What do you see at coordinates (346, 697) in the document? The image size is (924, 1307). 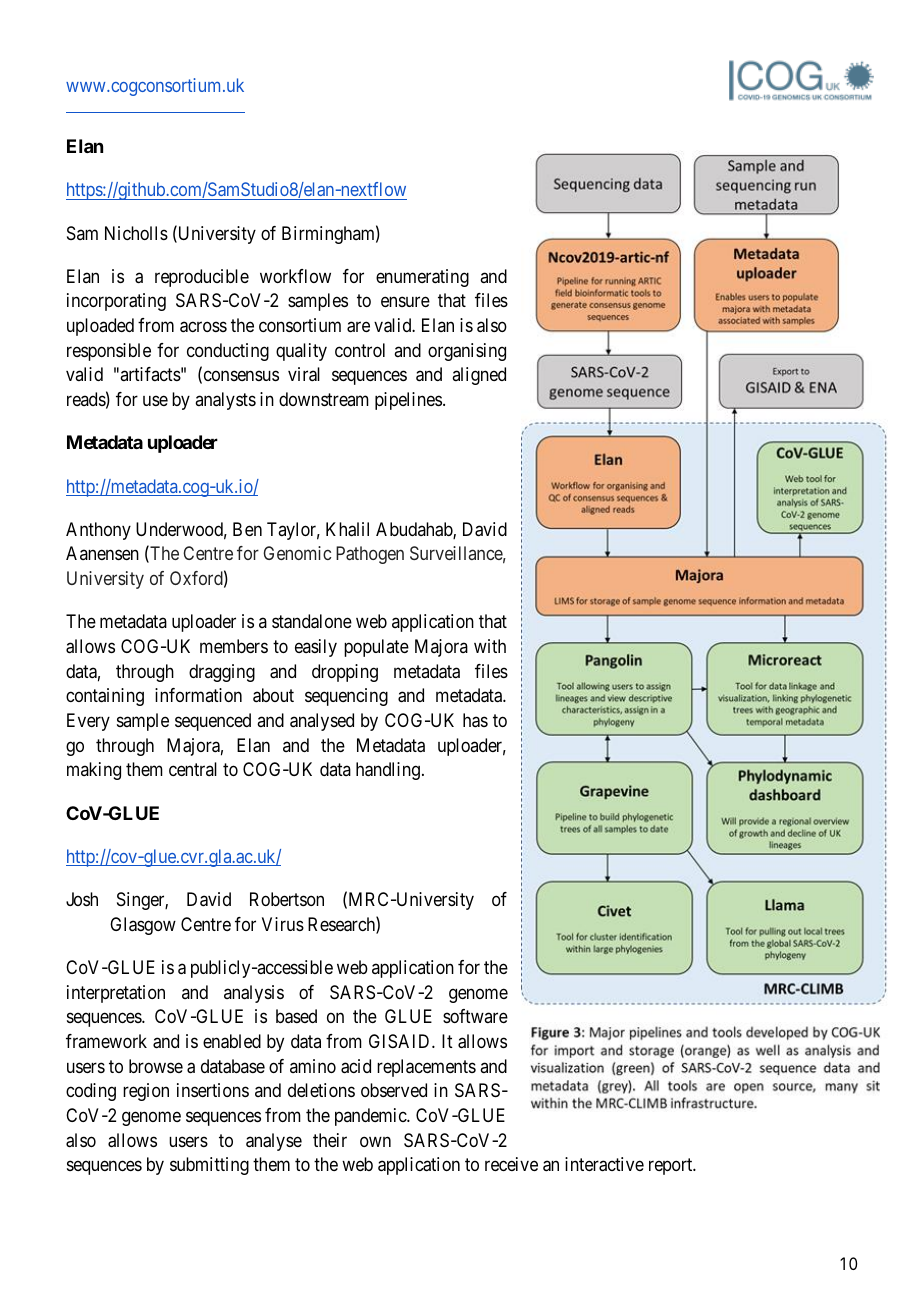 I see `sequencing` at bounding box center [346, 697].
